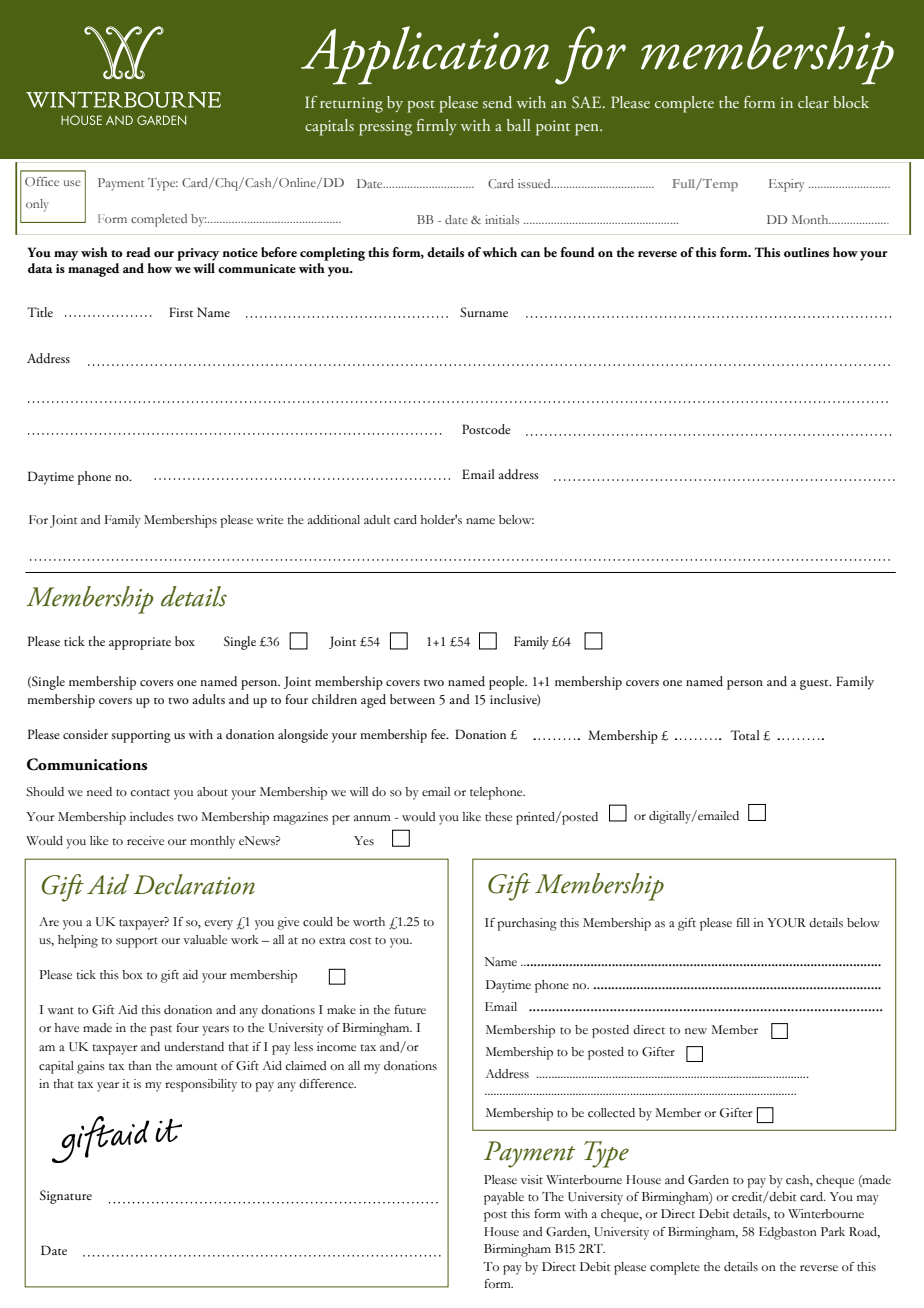 Image resolution: width=924 pixels, height=1308 pixels. Describe the element at coordinates (369, 922) in the screenshot. I see `worth` at that location.
